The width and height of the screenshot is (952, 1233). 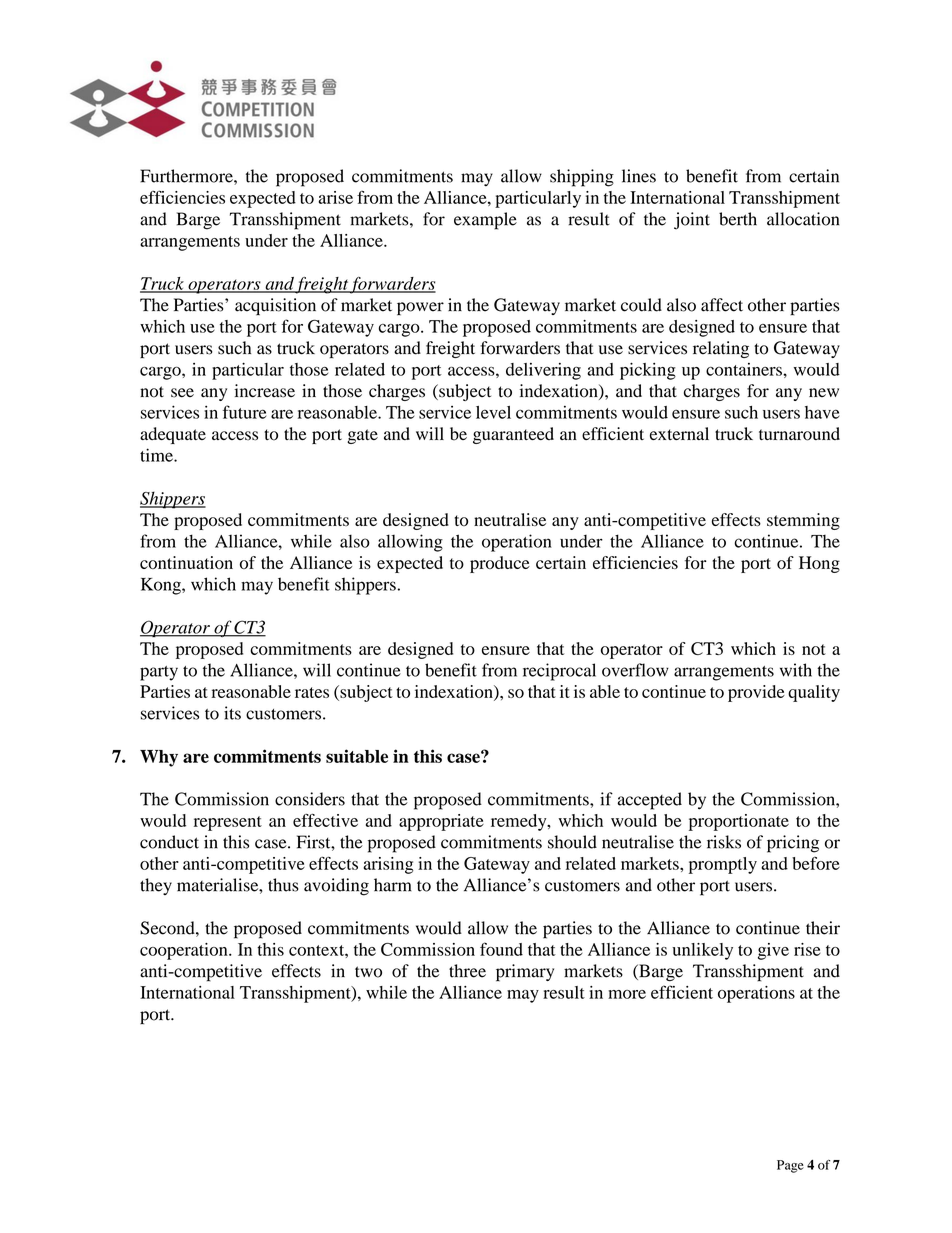 I want to click on primary, so click(x=525, y=973).
